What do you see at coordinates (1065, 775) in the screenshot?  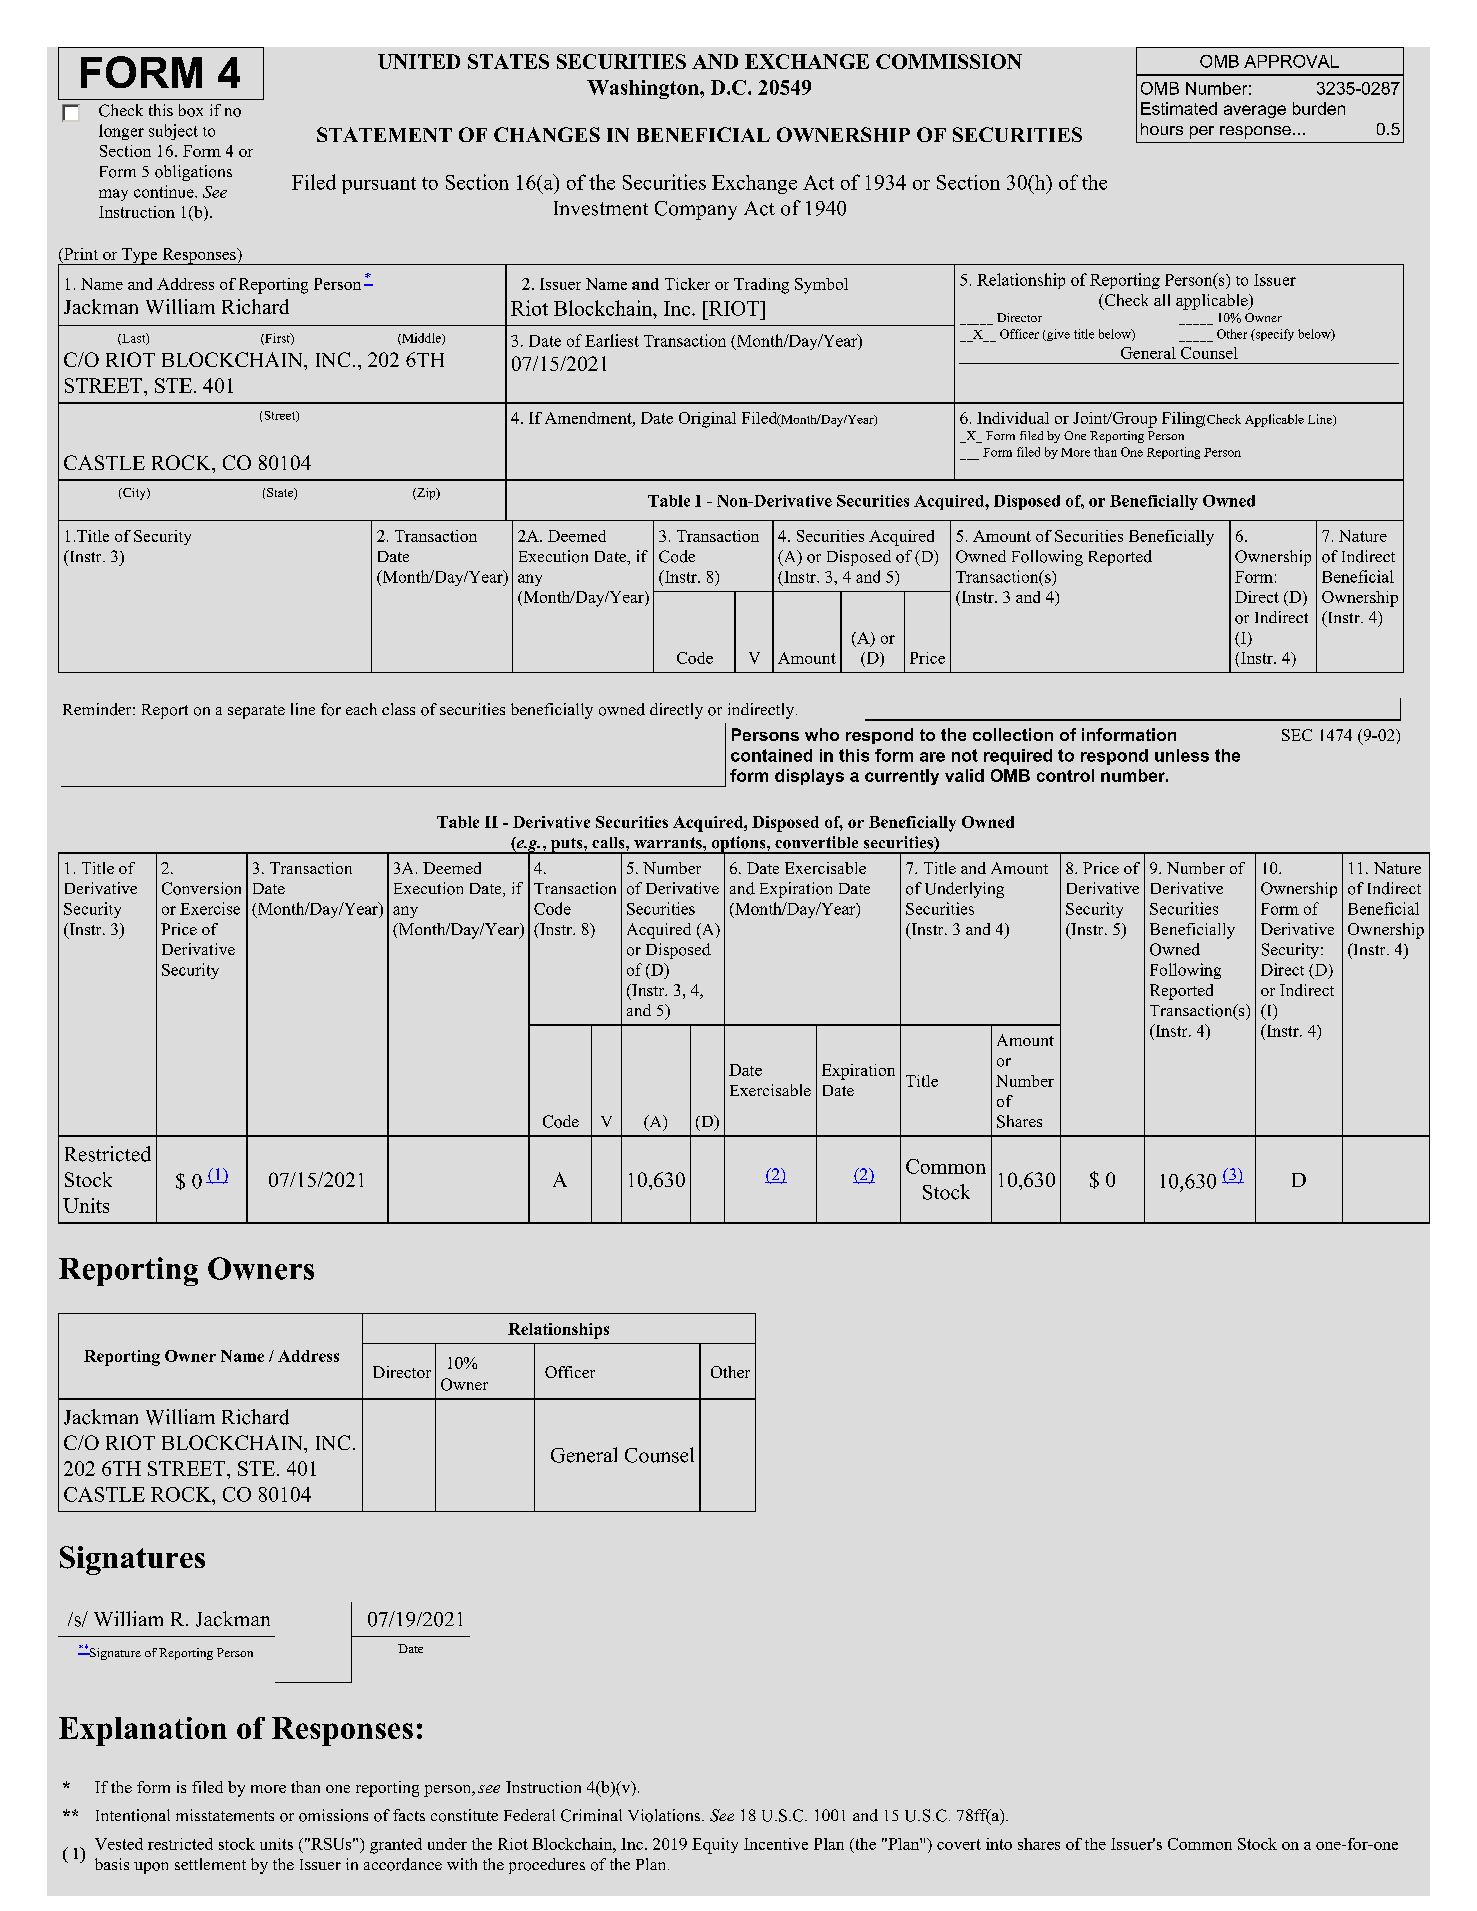 I see `control` at bounding box center [1065, 775].
